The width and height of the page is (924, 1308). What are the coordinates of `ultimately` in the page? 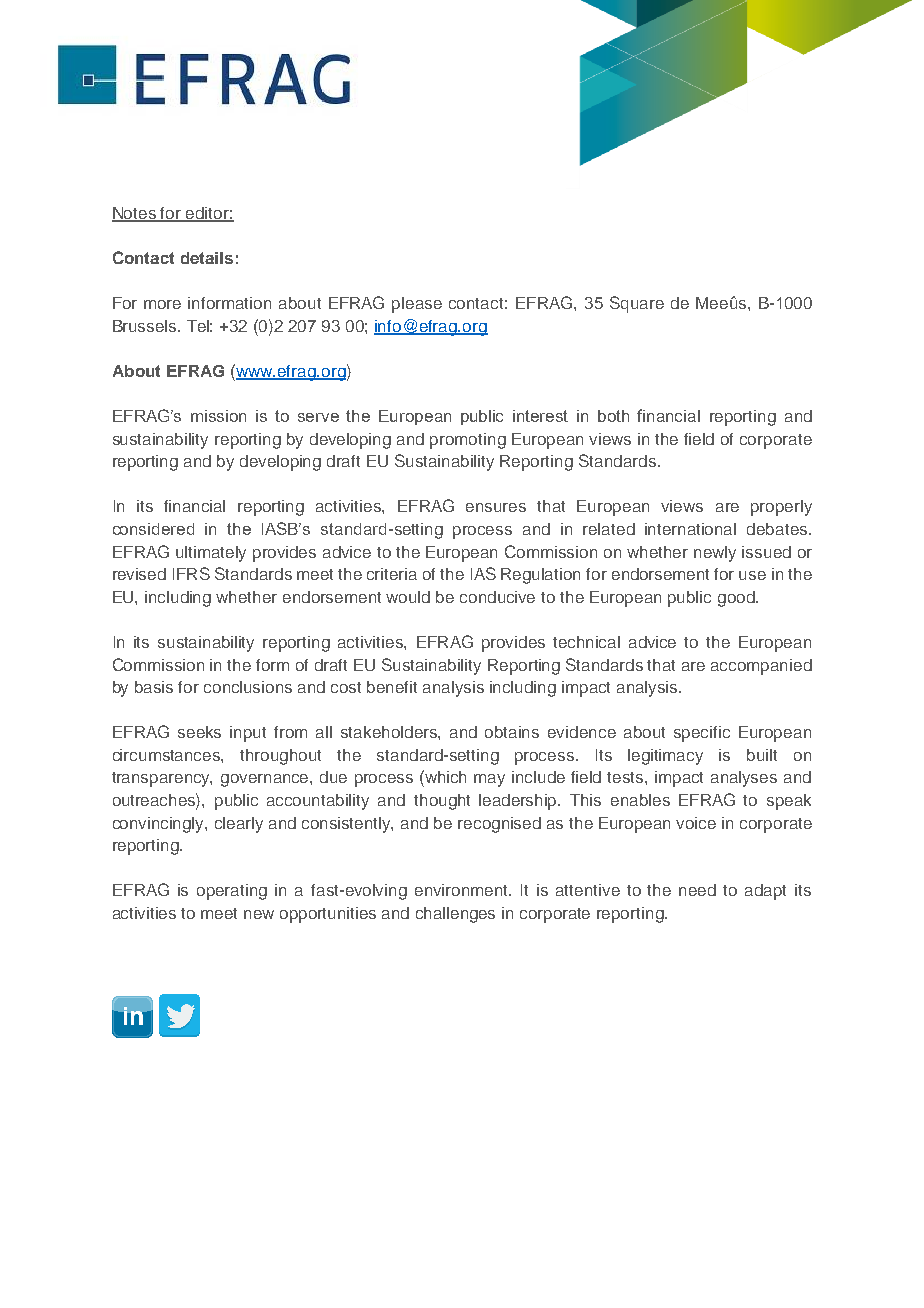 It's located at (211, 554).
